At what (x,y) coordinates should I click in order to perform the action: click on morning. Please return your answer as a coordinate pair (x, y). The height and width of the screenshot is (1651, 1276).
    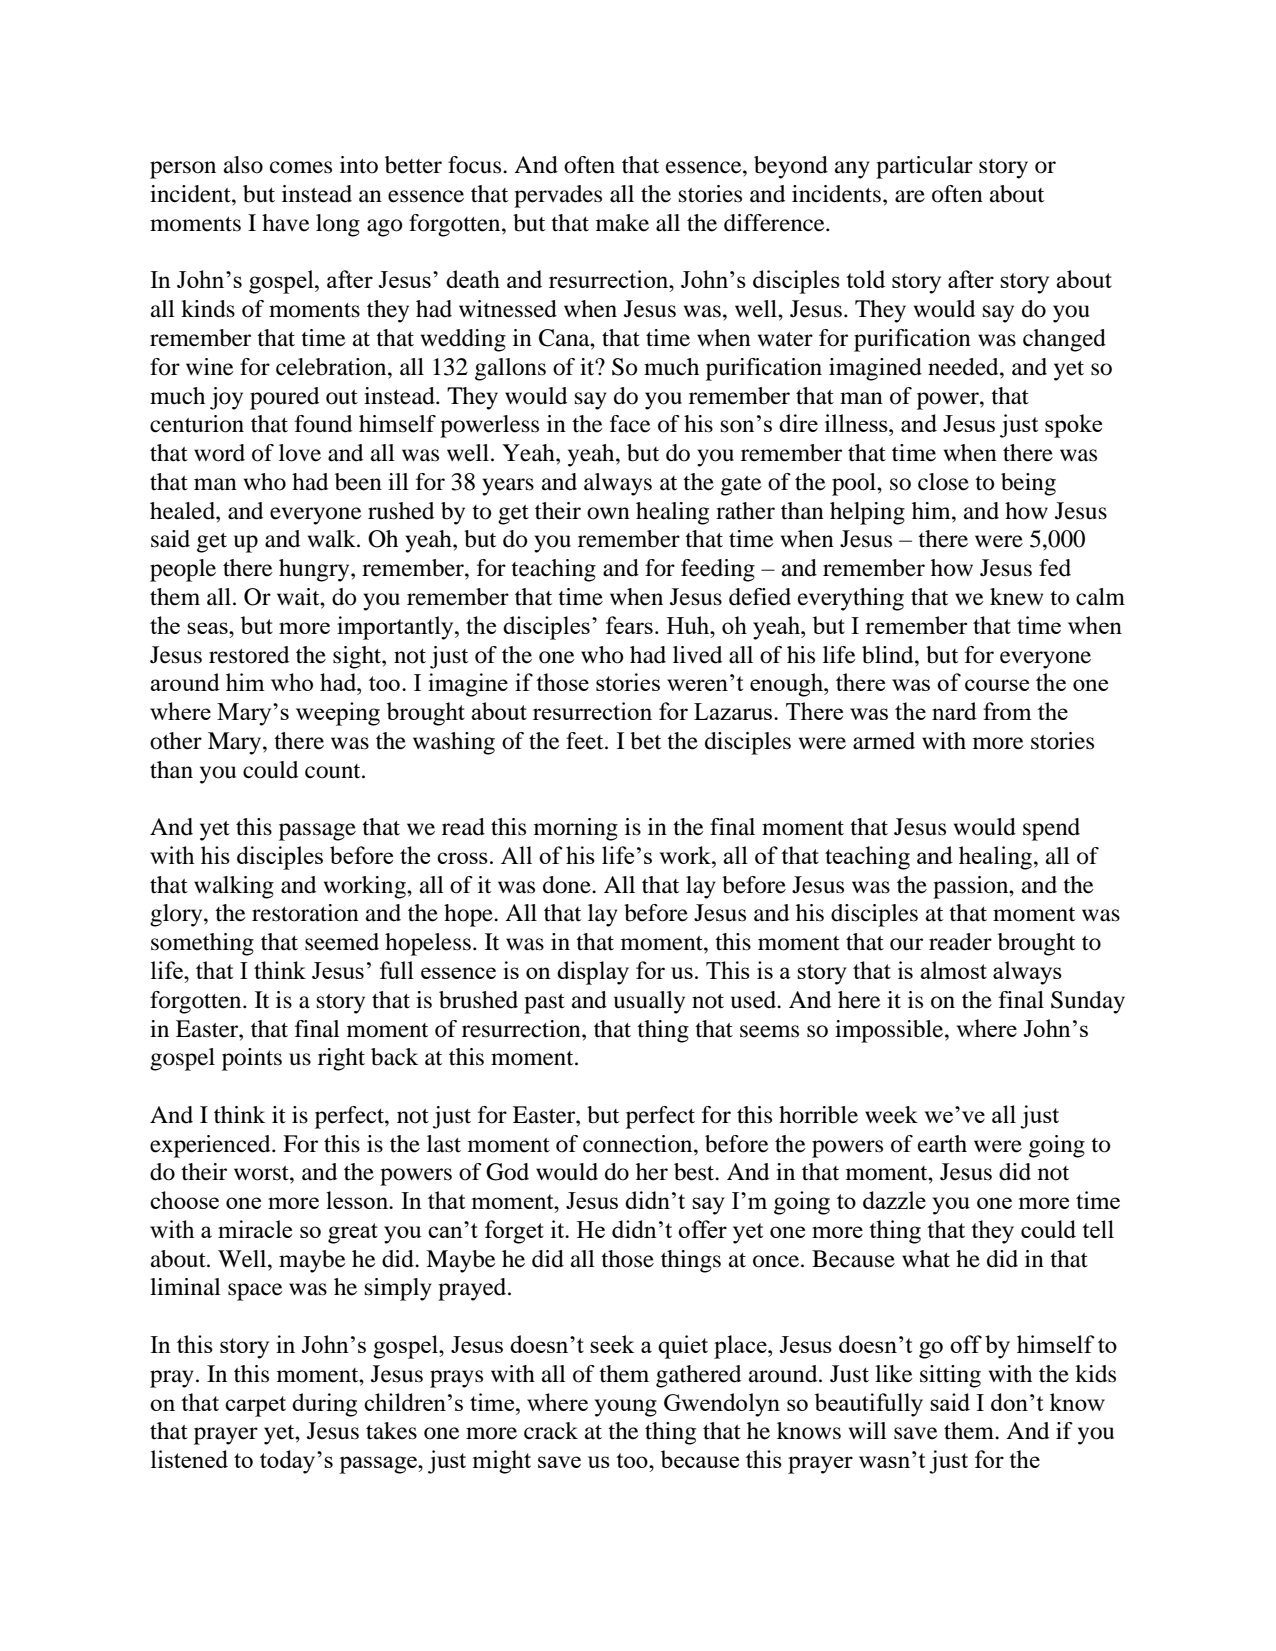
    Looking at the image, I should click on (576, 829).
